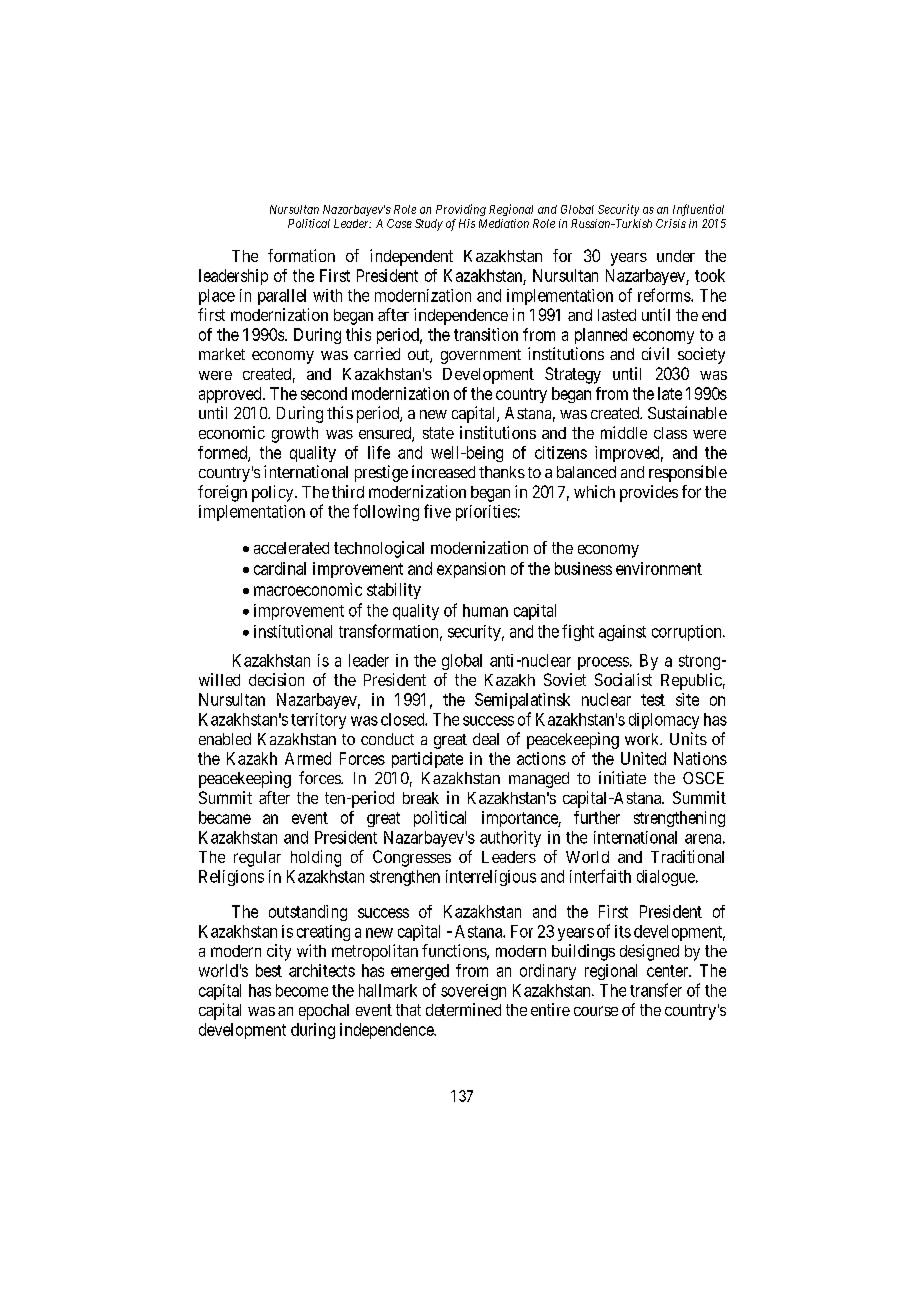 The height and width of the screenshot is (1308, 924). Describe the element at coordinates (443, 471) in the screenshot. I see `increased` at that location.
